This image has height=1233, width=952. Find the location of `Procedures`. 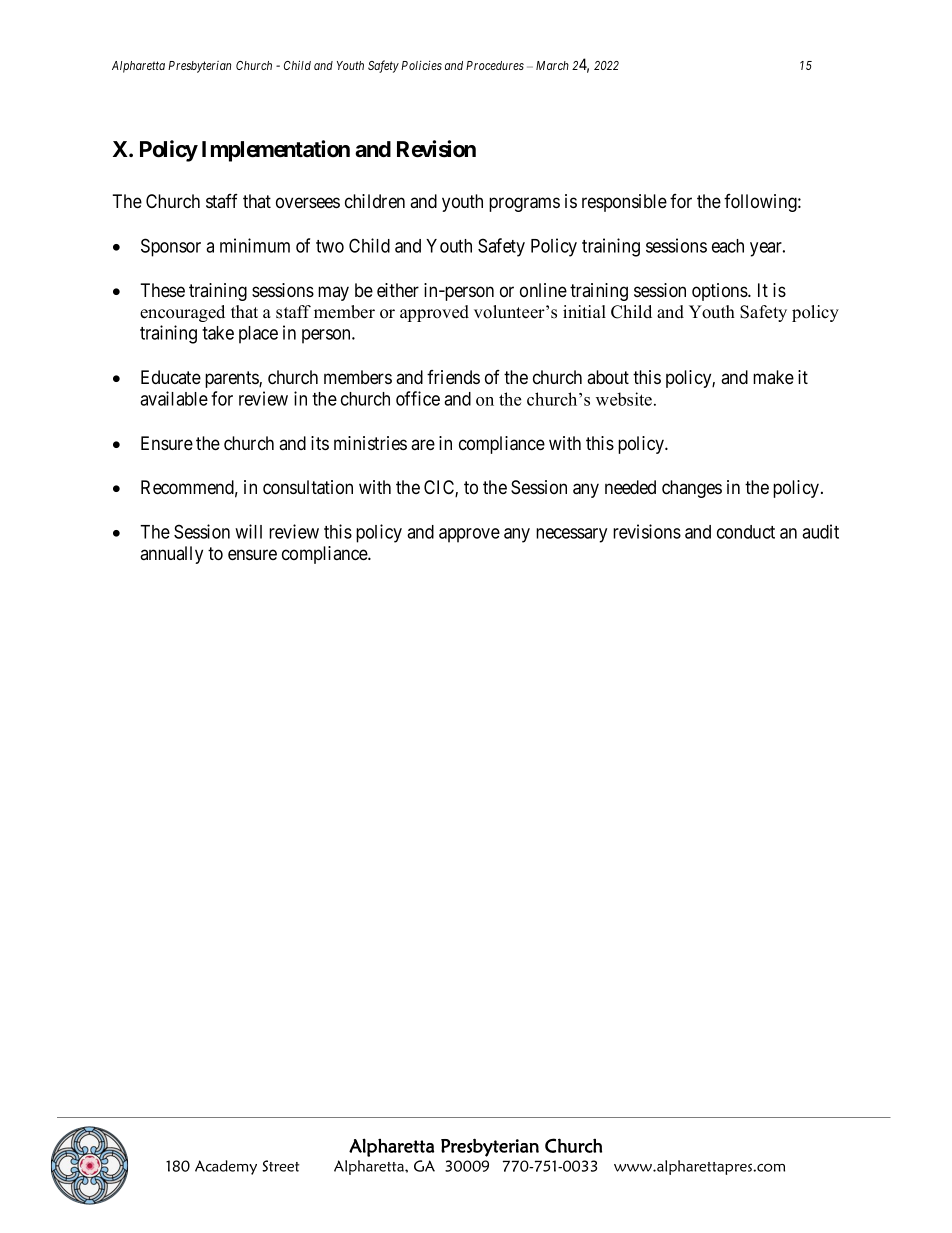

Procedures is located at coordinates (495, 65).
